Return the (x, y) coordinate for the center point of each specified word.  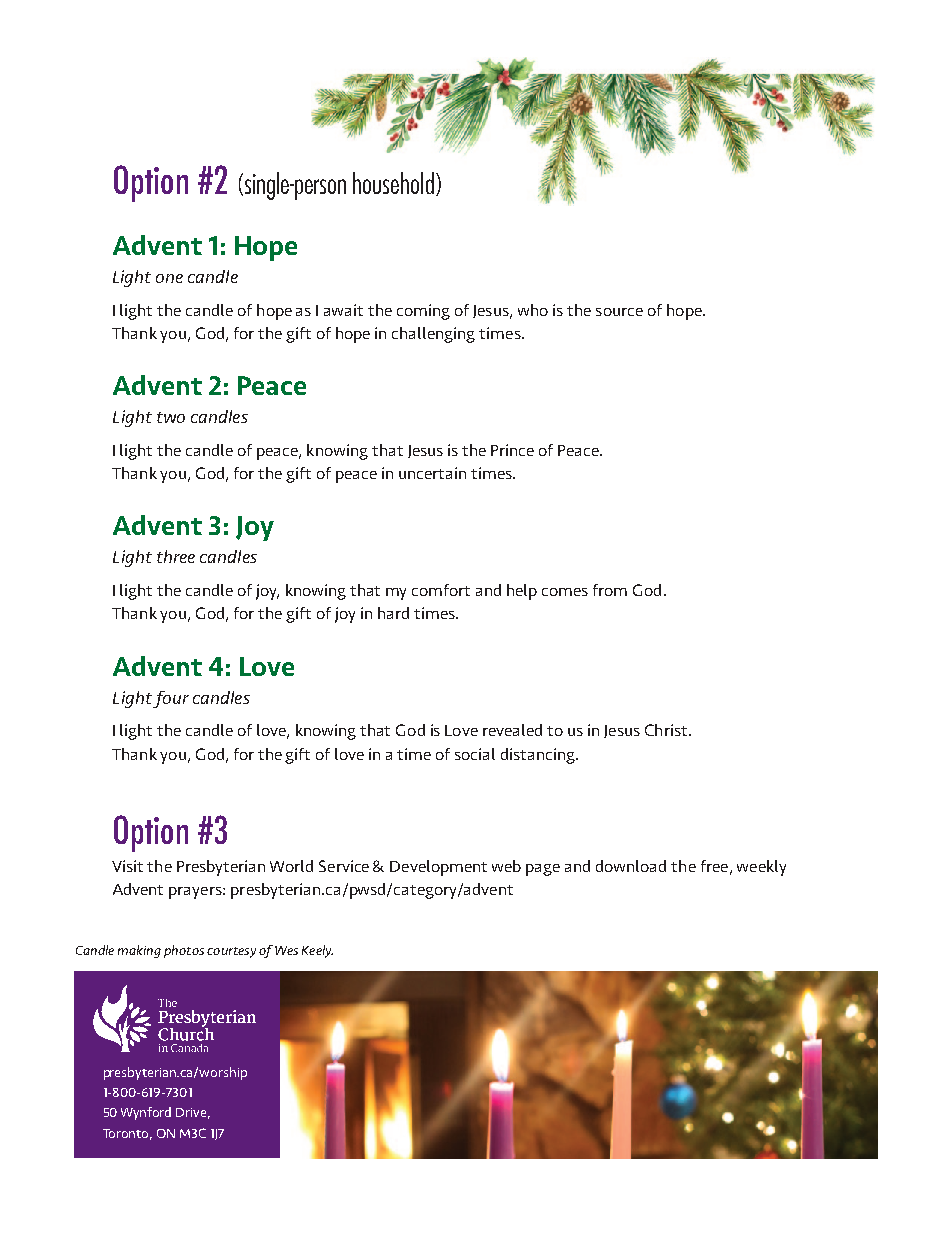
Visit (127, 866)
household (393, 183)
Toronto (127, 1134)
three (176, 556)
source (619, 312)
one (169, 278)
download (631, 866)
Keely (317, 951)
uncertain (432, 473)
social (475, 754)
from (610, 590)
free (714, 866)
